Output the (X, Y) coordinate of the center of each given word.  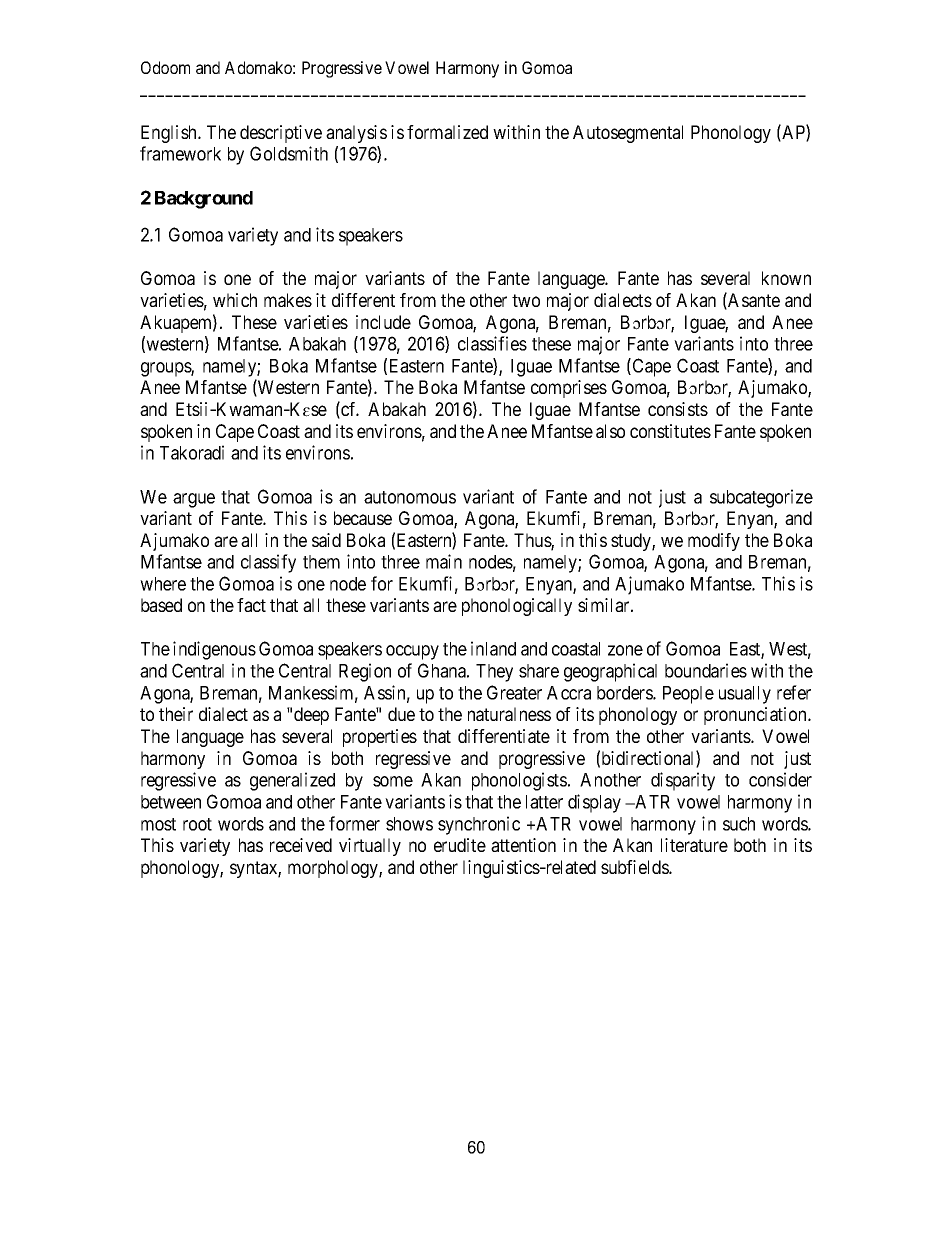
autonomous (410, 497)
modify (714, 542)
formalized (447, 132)
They (494, 673)
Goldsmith (289, 153)
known (786, 278)
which (235, 300)
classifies (492, 343)
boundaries (706, 670)
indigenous (214, 650)
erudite (460, 845)
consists (678, 409)
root (197, 824)
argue (194, 500)
